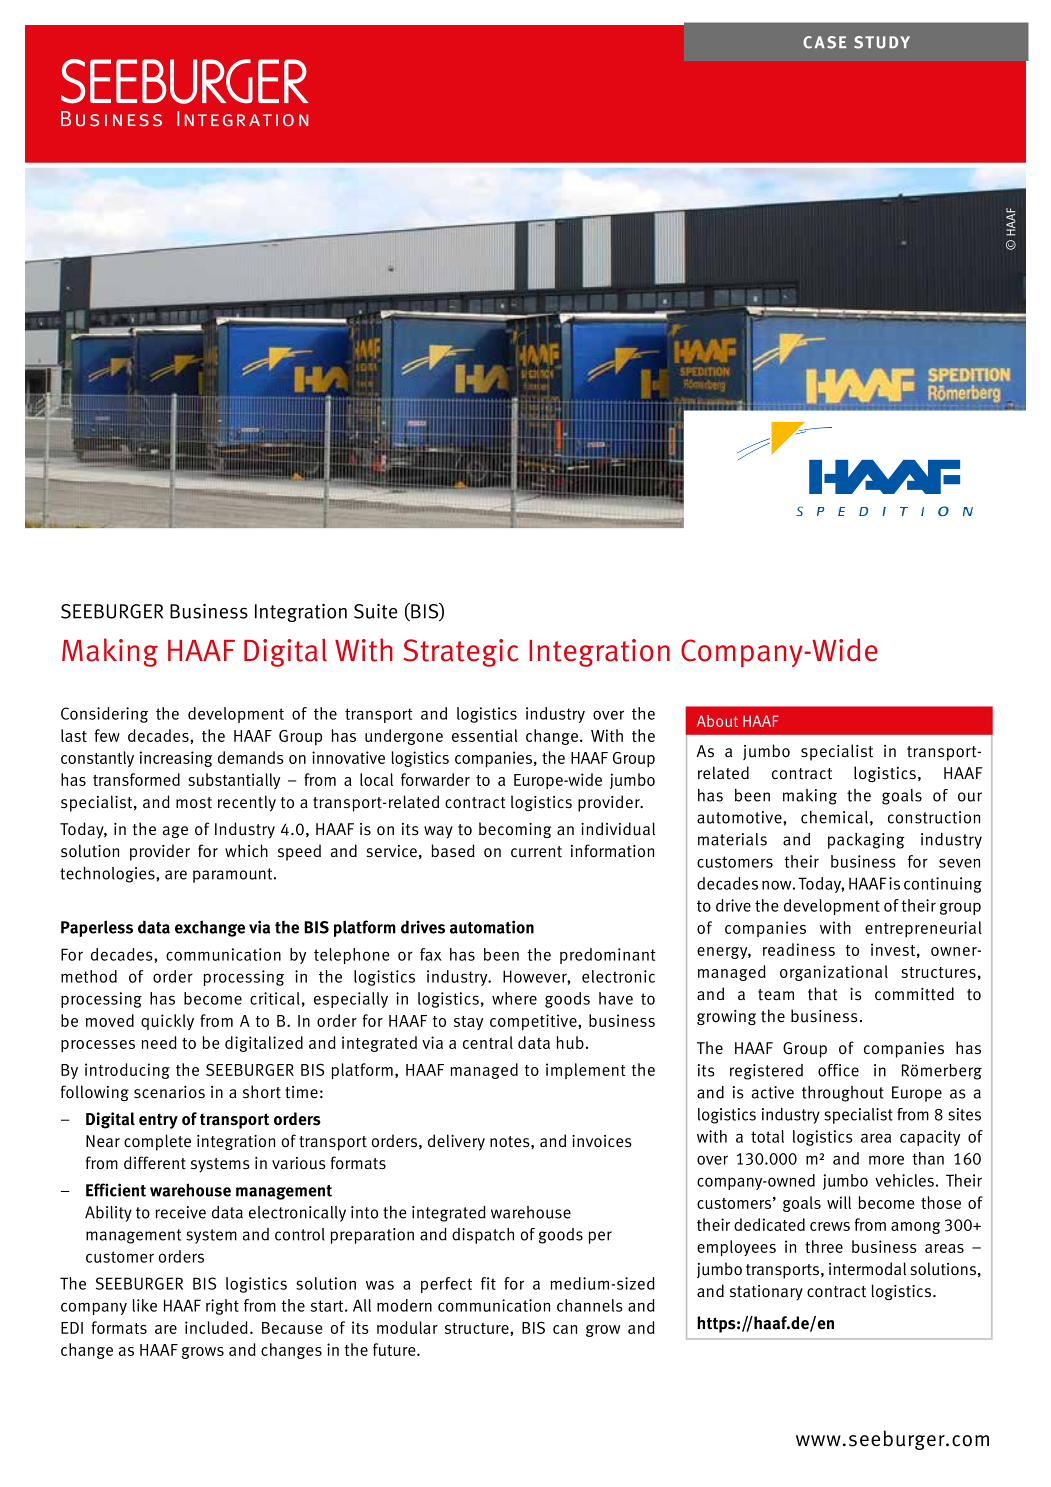 The width and height of the page is (1051, 1487). What do you see at coordinates (461, 653) in the page?
I see `Strategic` at bounding box center [461, 653].
